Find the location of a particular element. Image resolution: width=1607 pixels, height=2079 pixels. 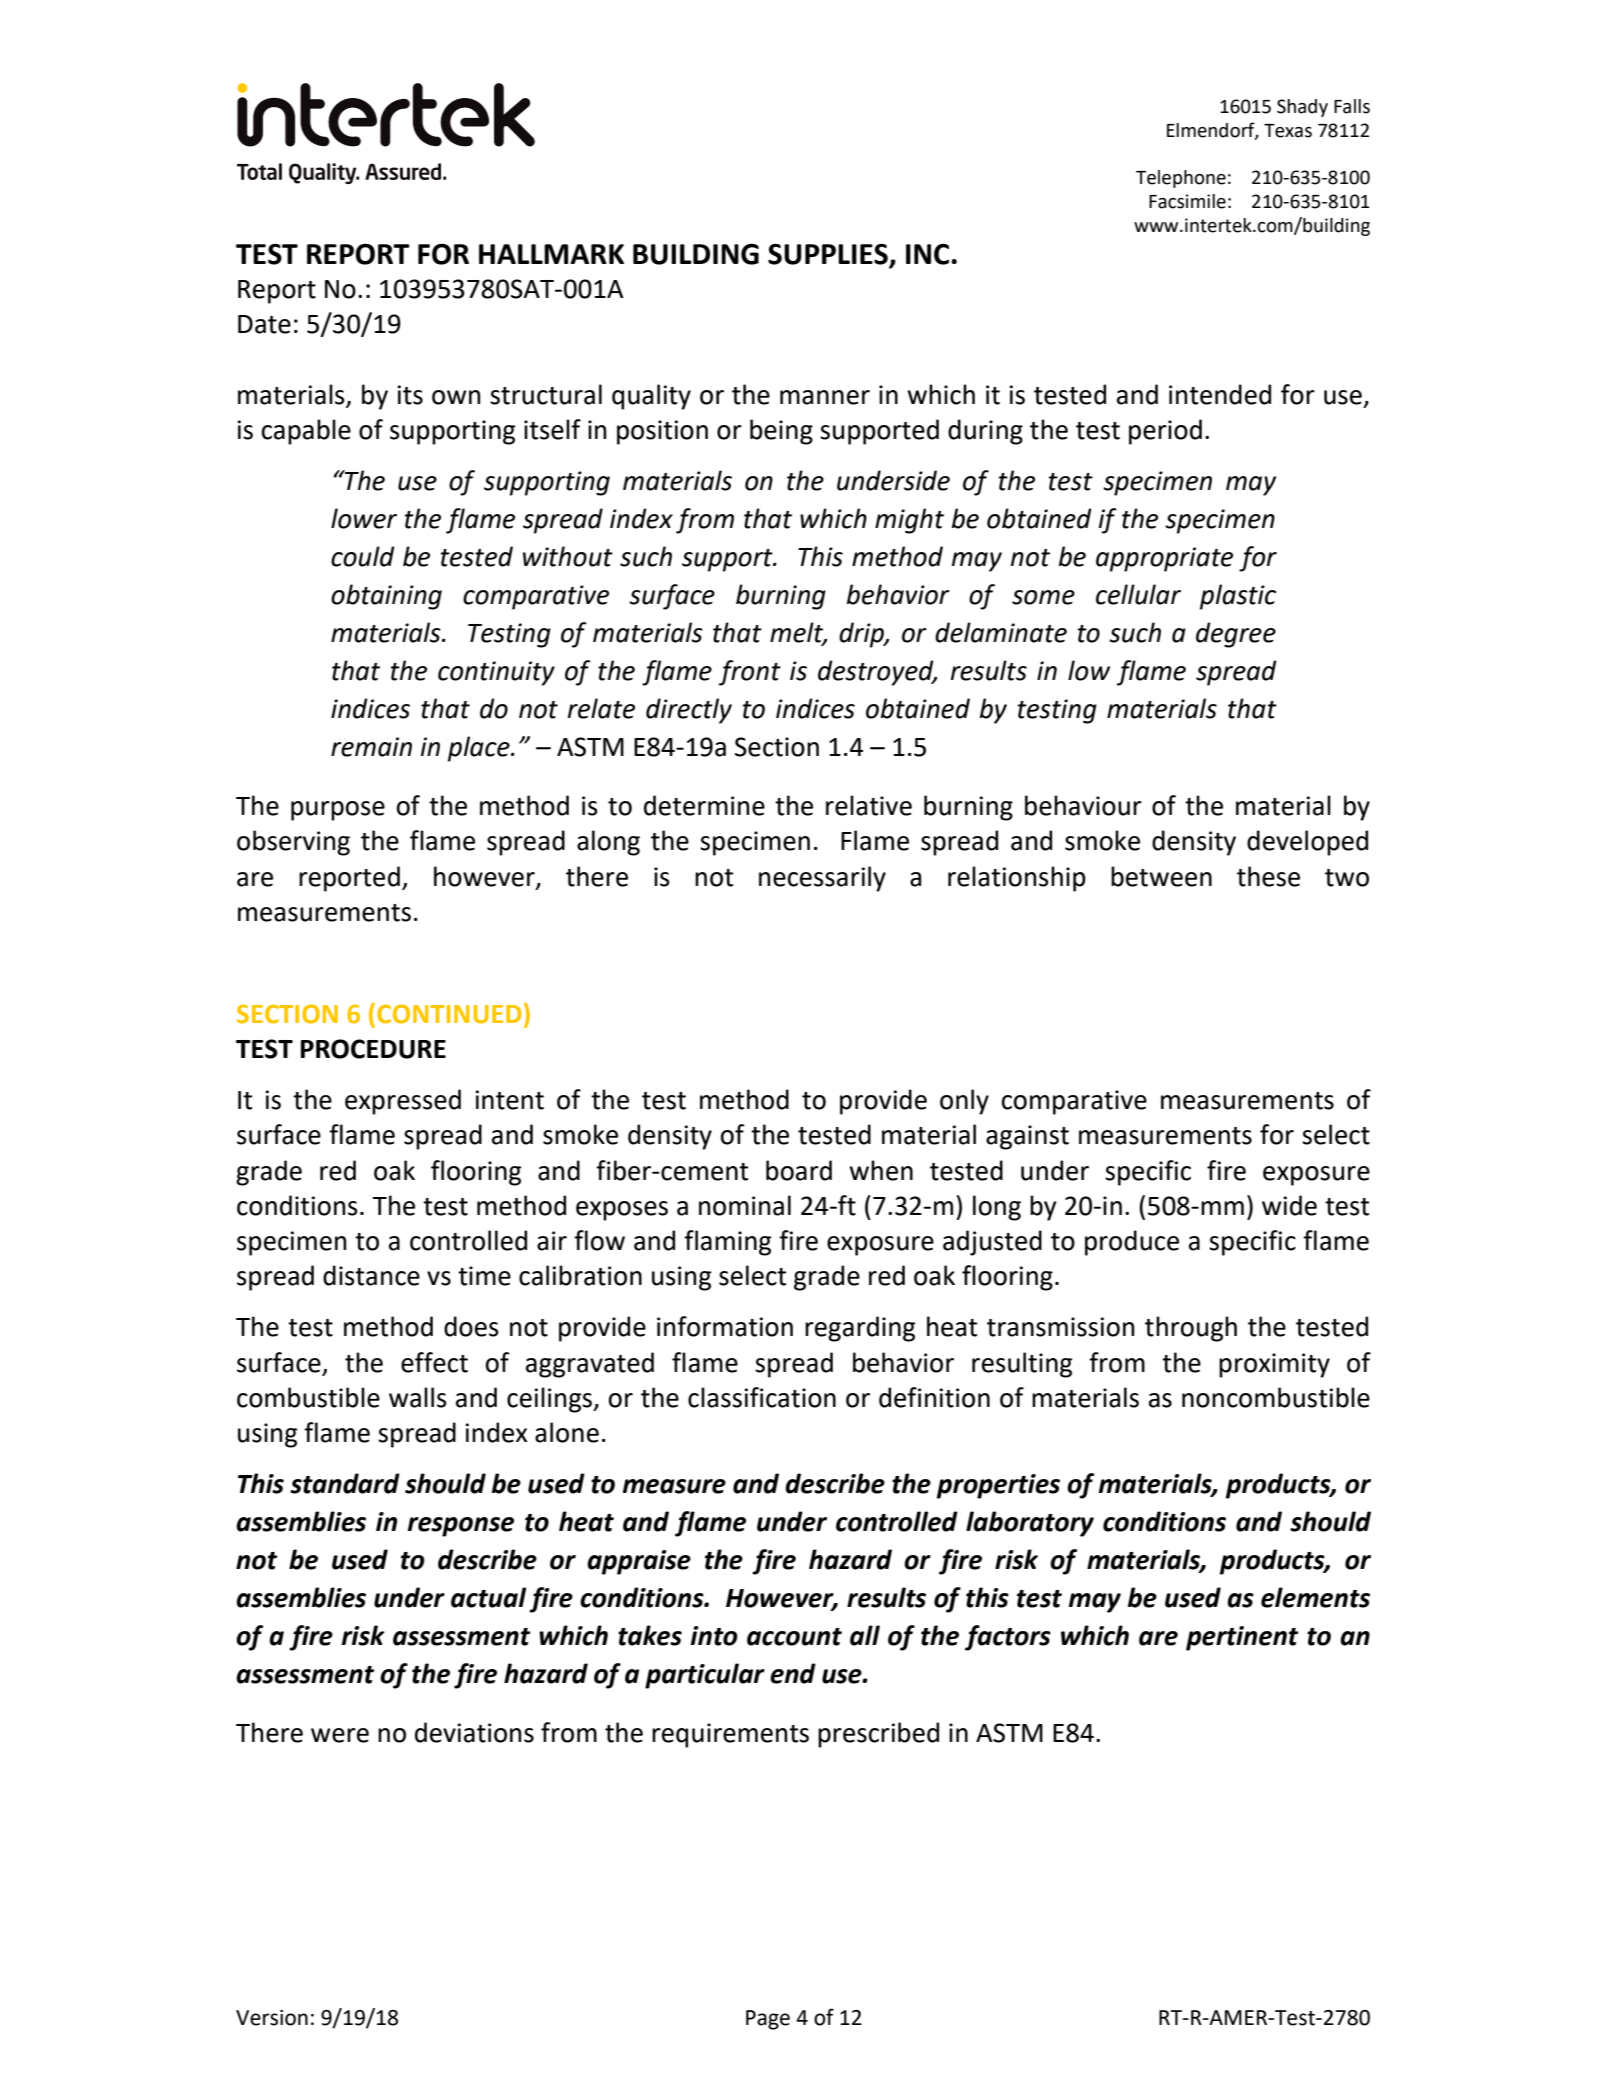

SUPPLIES is located at coordinates (828, 254).
